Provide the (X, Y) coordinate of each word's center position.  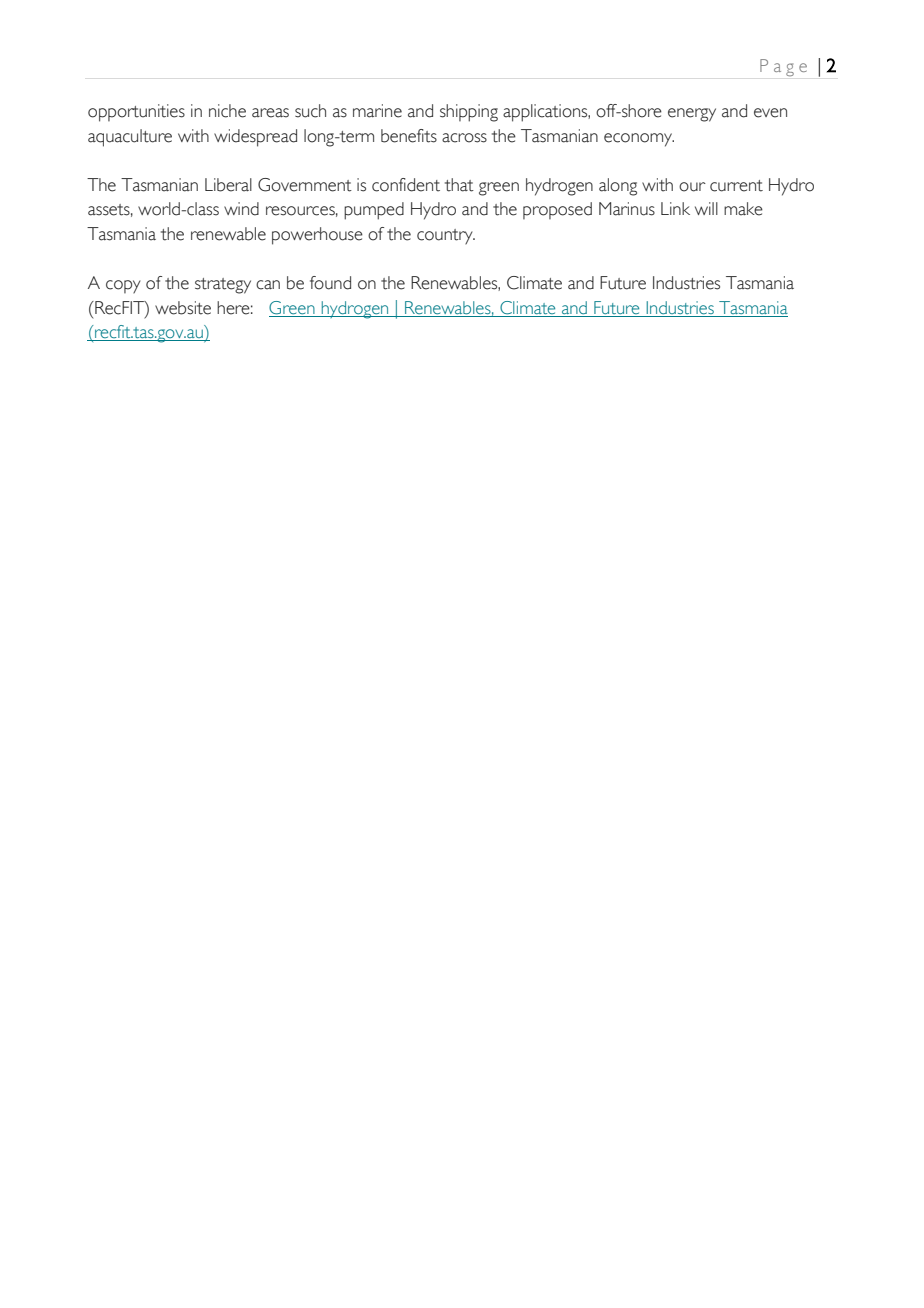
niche (227, 111)
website (183, 308)
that (459, 185)
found (330, 283)
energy (692, 115)
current (736, 186)
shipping (469, 113)
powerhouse (317, 236)
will (706, 208)
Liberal (228, 185)
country (446, 237)
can (268, 285)
